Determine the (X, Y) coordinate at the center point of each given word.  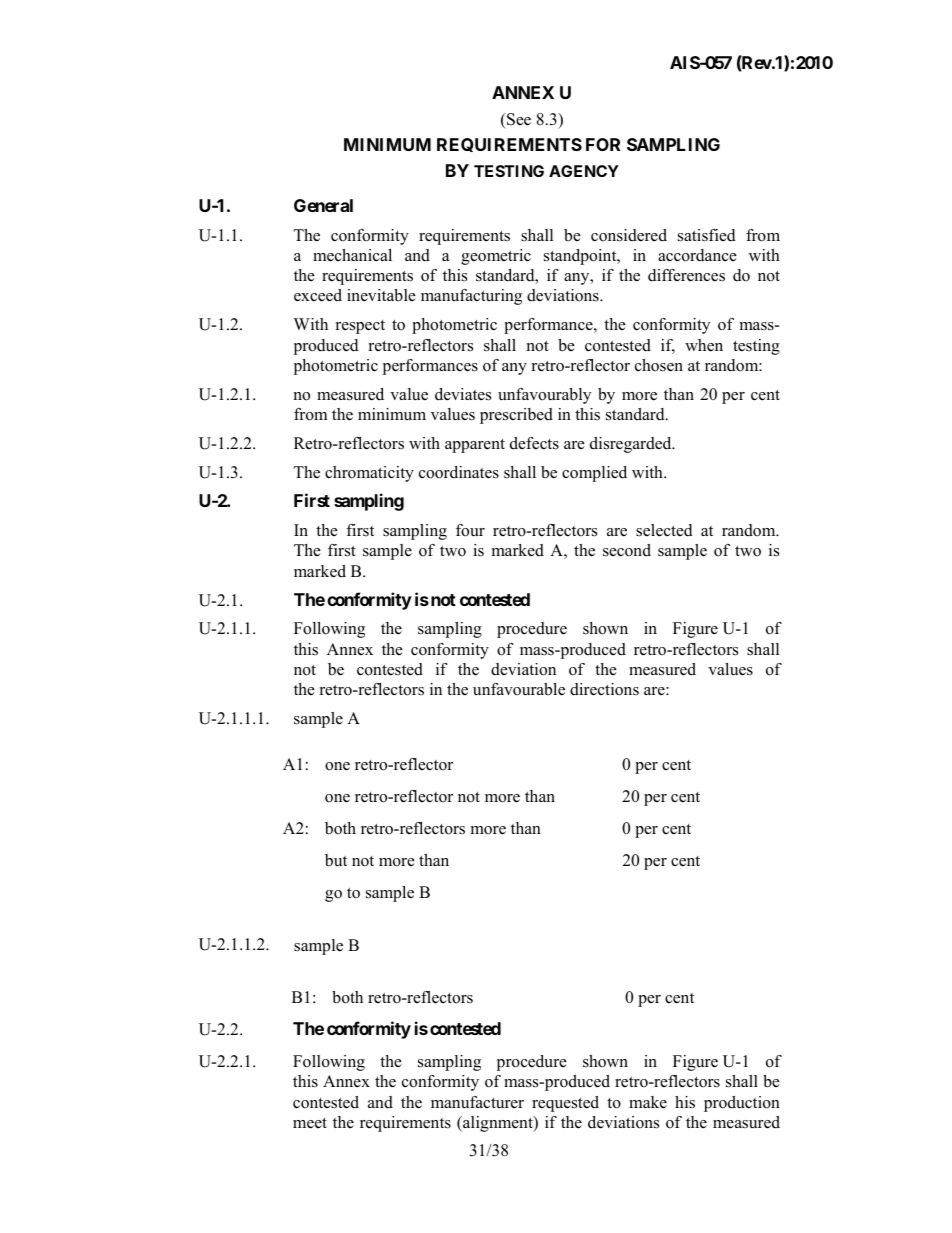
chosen (659, 365)
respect (360, 327)
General (323, 205)
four (470, 530)
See (518, 119)
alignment (498, 1124)
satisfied (707, 235)
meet (310, 1123)
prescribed (516, 416)
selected (664, 530)
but (336, 860)
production (742, 1104)
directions (604, 689)
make (648, 1102)
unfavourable (519, 689)
